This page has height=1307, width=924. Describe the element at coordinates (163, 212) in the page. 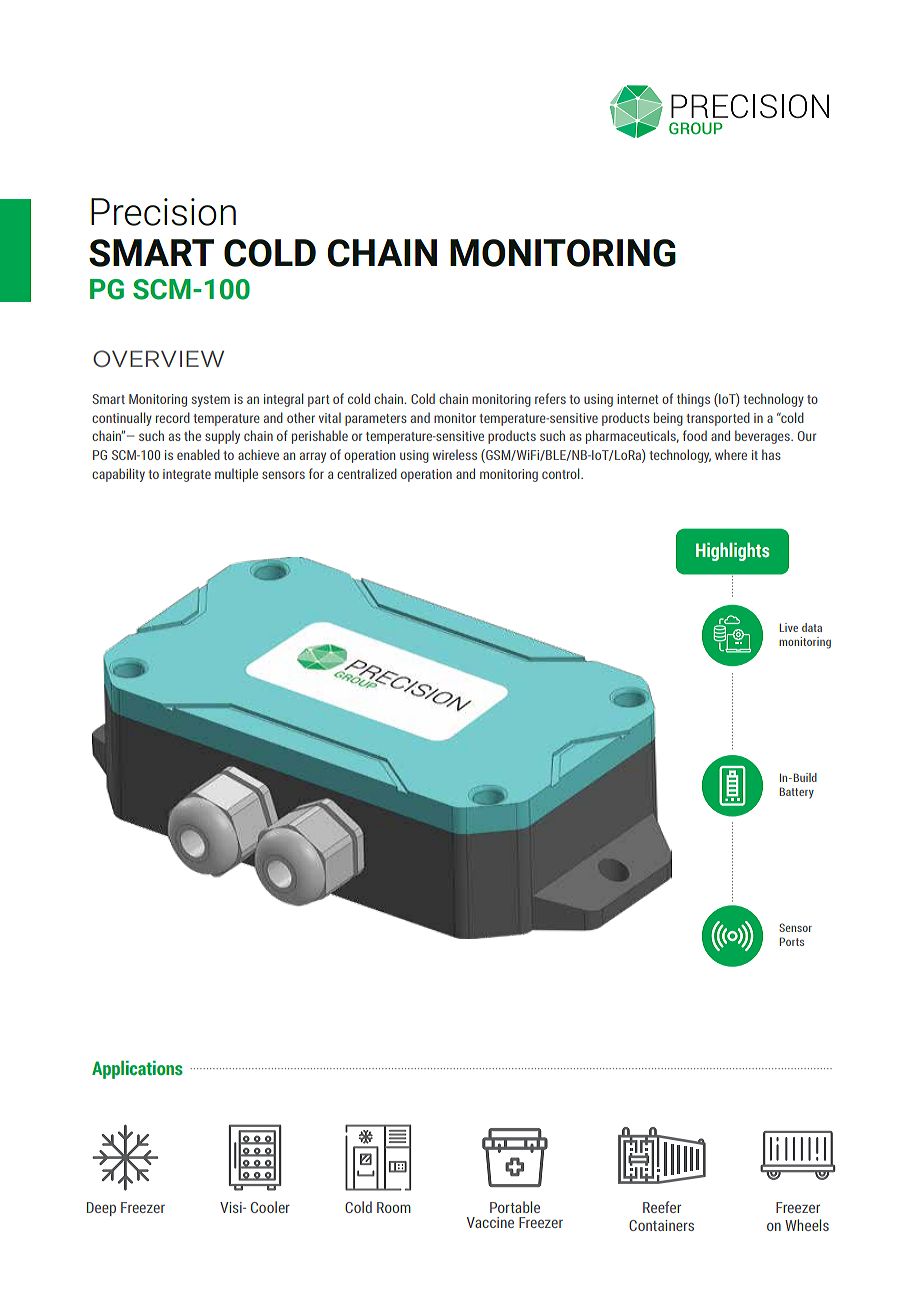

I see `Precision` at that location.
